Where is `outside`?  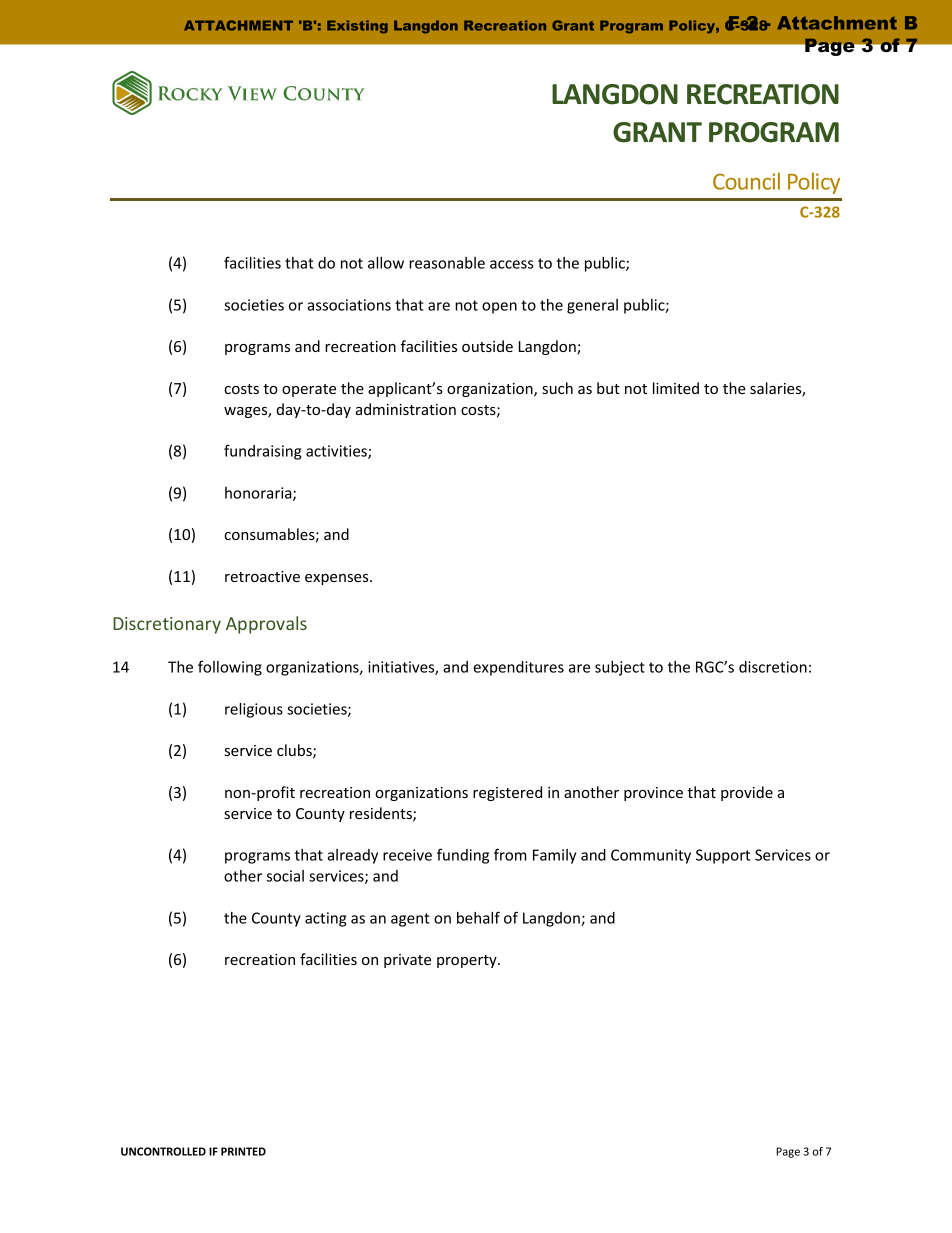 outside is located at coordinates (487, 346).
